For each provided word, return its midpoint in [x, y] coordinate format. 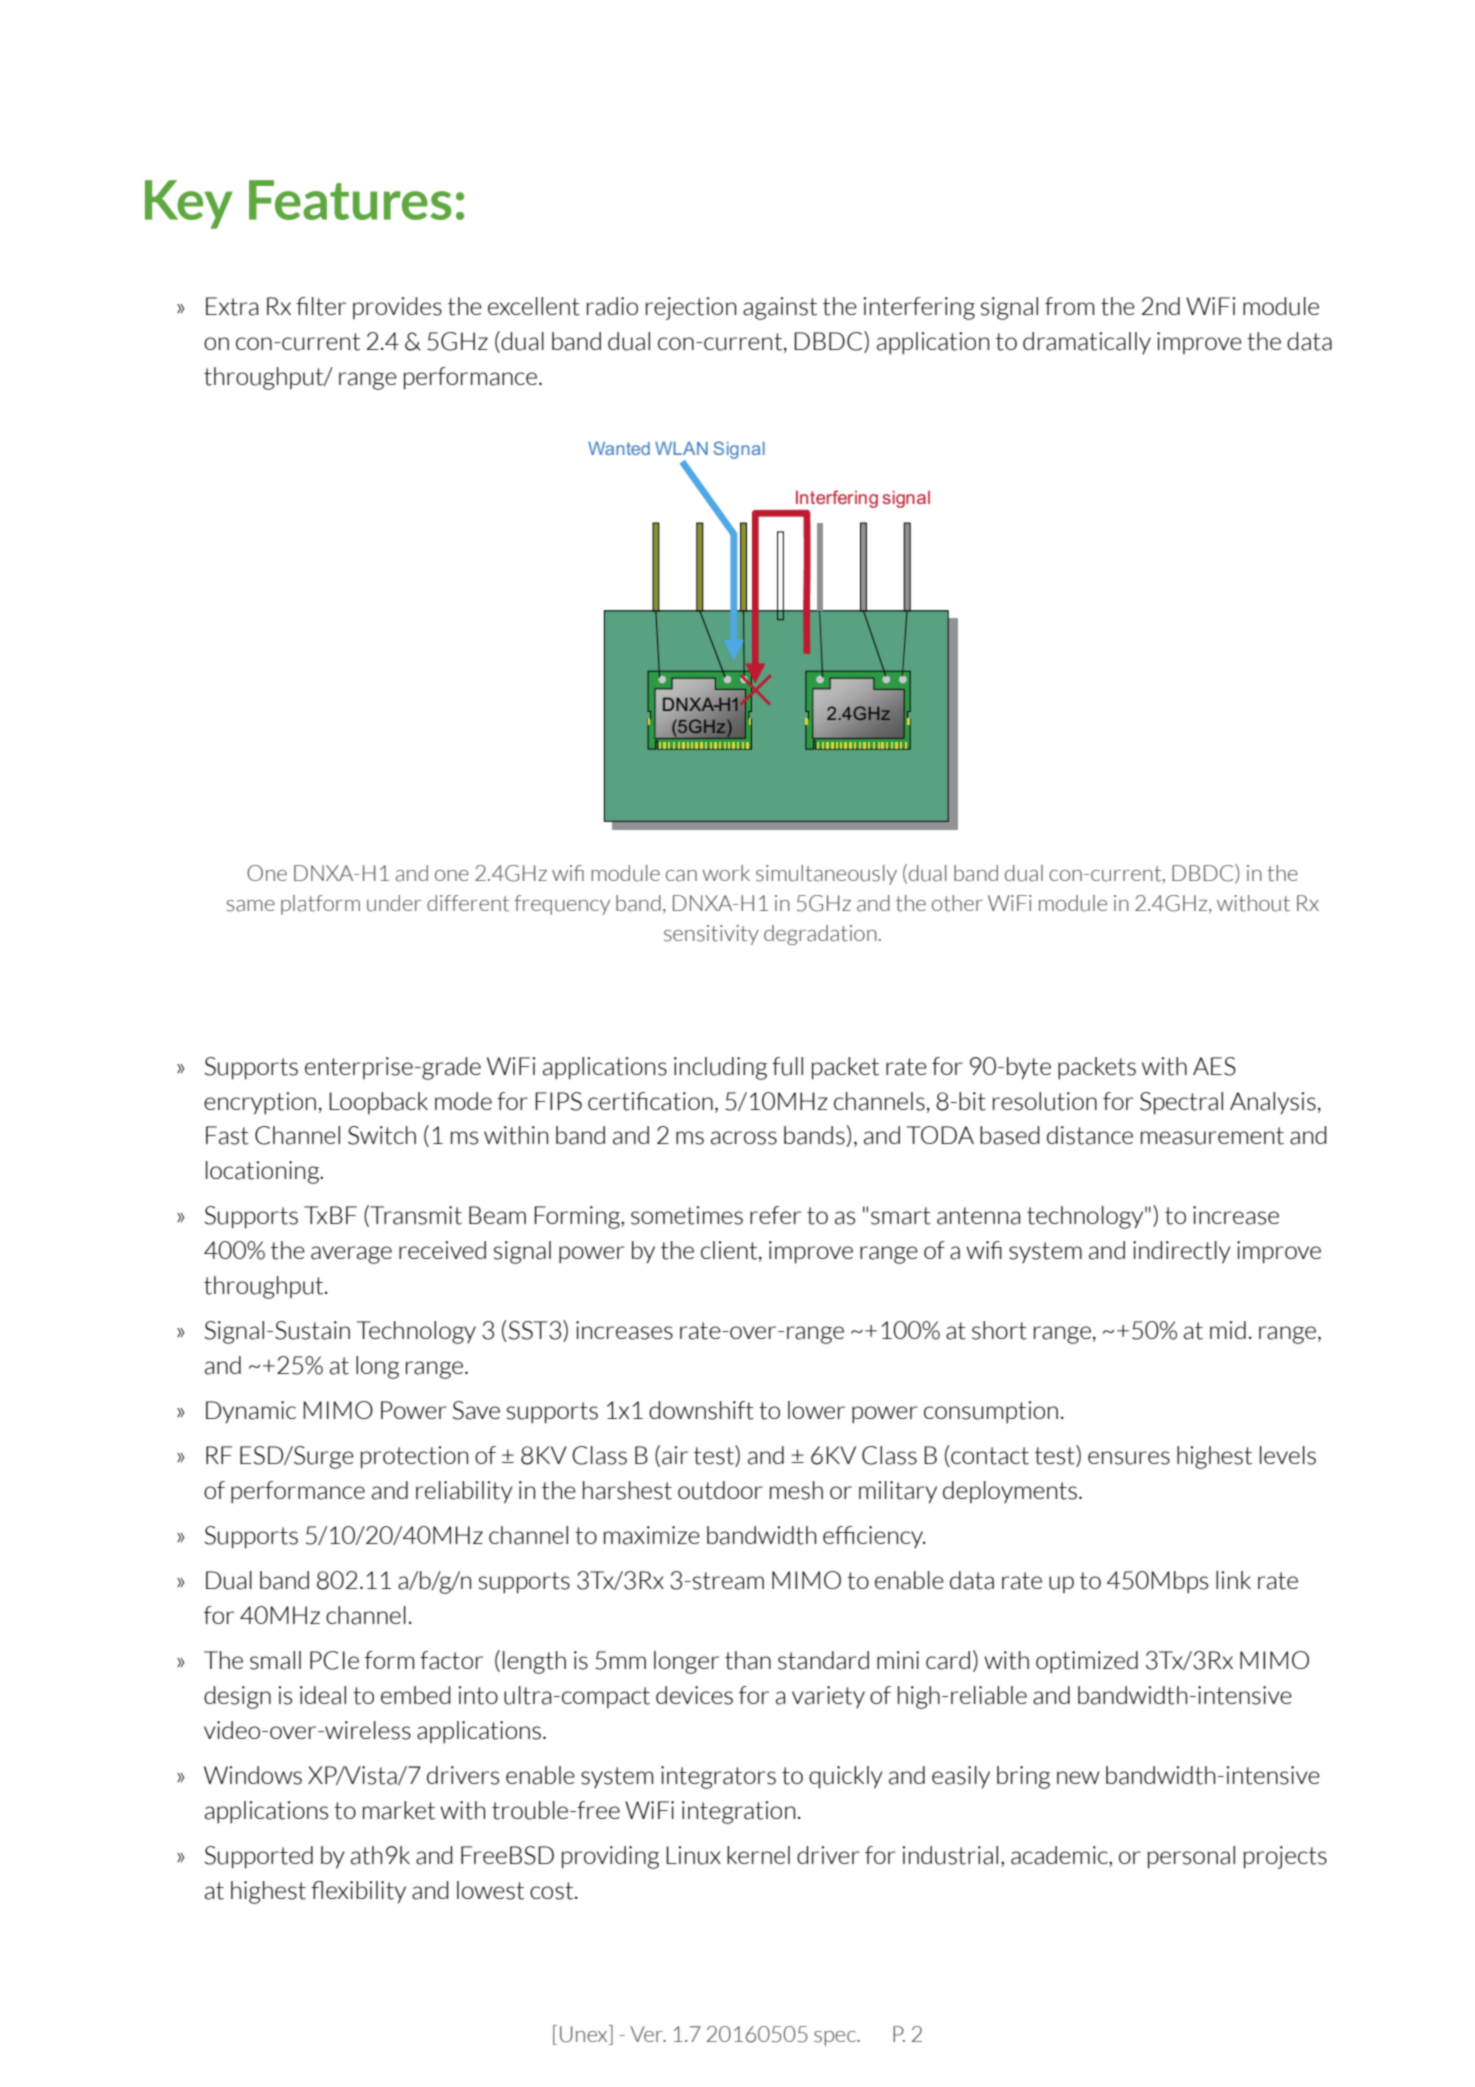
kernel [758, 1855]
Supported [259, 1857]
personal [1191, 1857]
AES [1214, 1066]
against [780, 308]
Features [350, 200]
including [720, 1068]
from [1069, 306]
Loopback [378, 1103]
